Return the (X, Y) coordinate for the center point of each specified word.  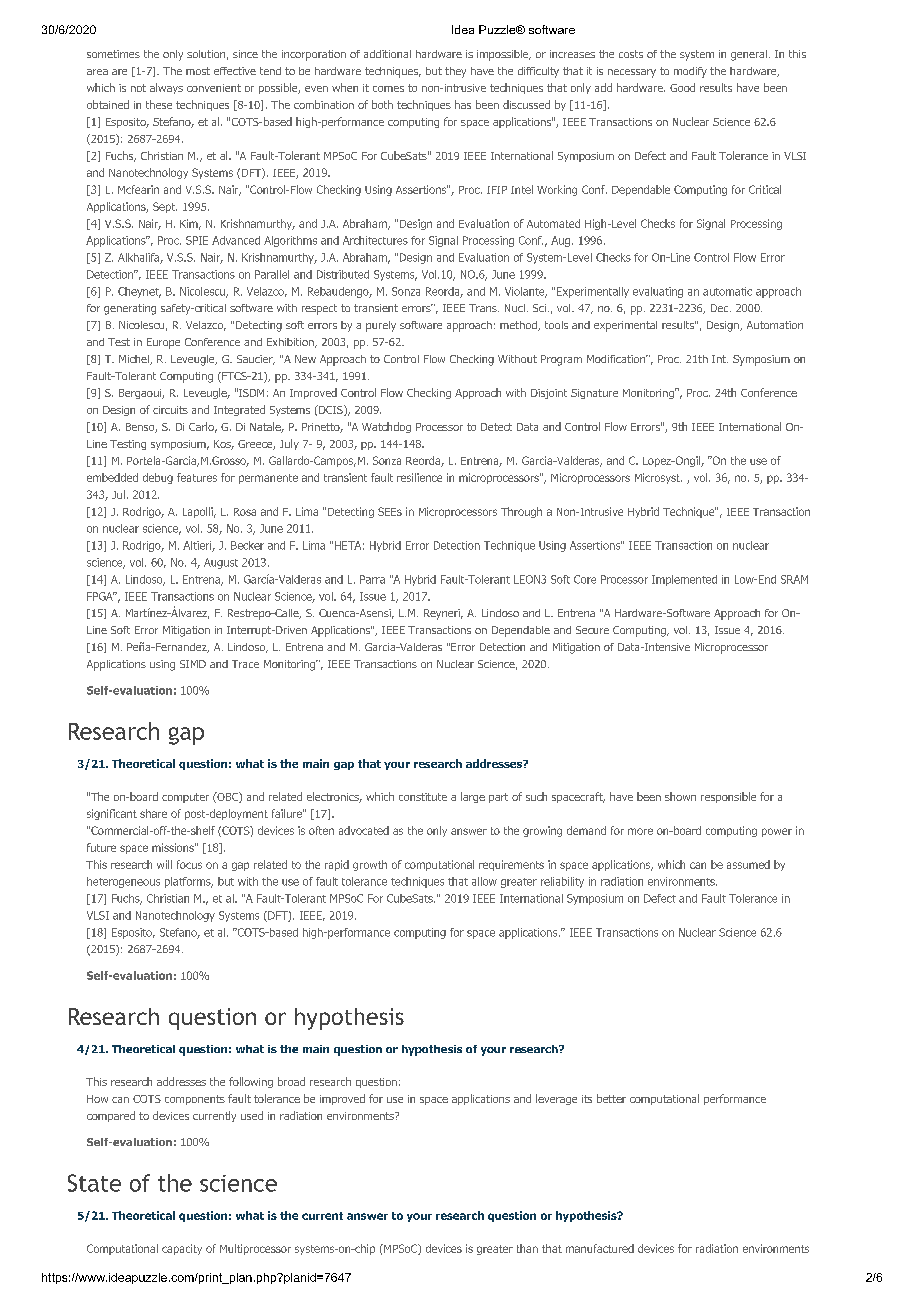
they (455, 72)
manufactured (600, 1248)
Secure (592, 630)
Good (682, 87)
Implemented (684, 580)
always (166, 88)
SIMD (193, 664)
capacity (182, 1249)
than (527, 1248)
